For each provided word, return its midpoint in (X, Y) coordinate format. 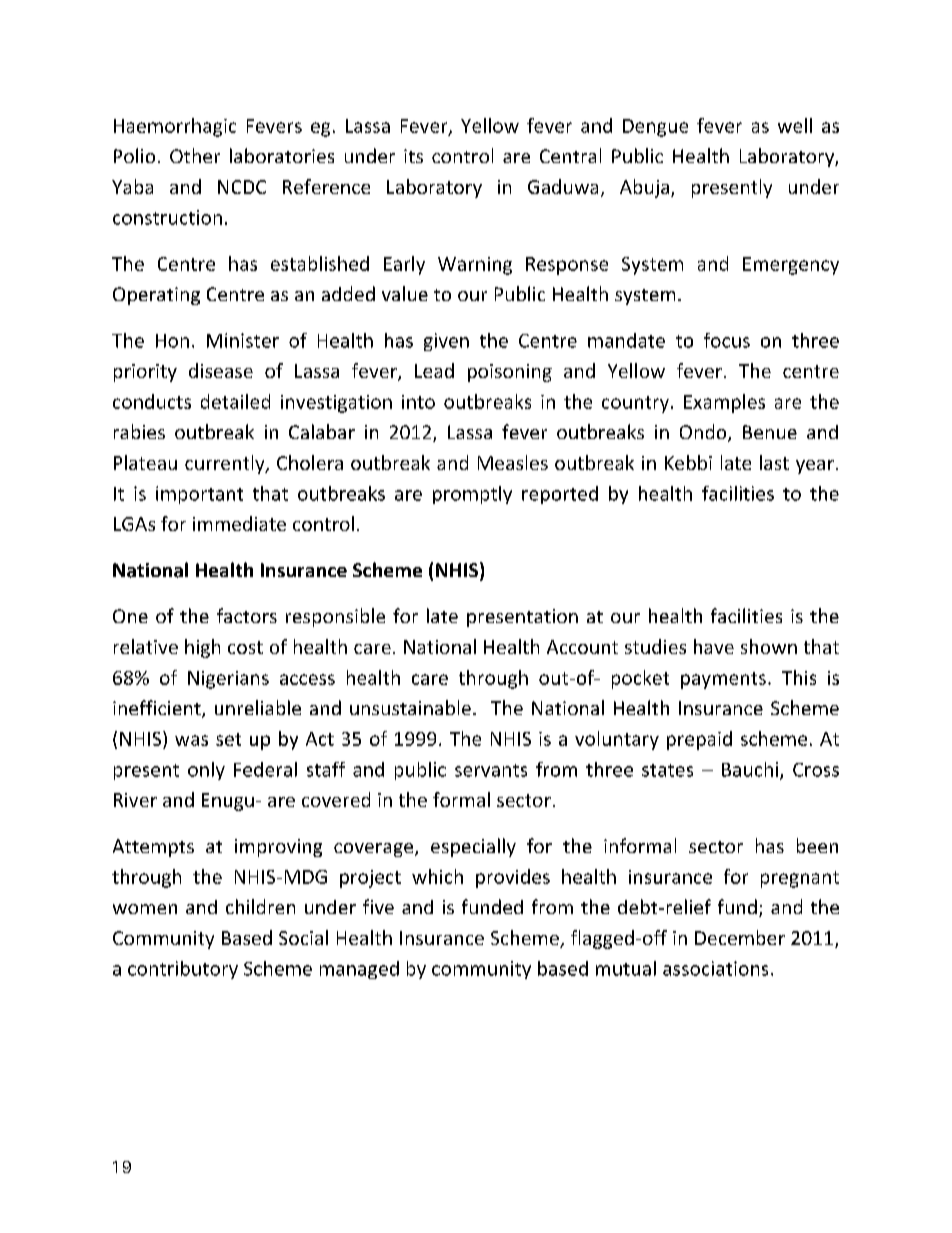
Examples (724, 403)
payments (723, 680)
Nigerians (228, 680)
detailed (235, 401)
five (378, 906)
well (795, 125)
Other (195, 155)
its (413, 156)
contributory (183, 970)
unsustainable (410, 707)
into (418, 402)
